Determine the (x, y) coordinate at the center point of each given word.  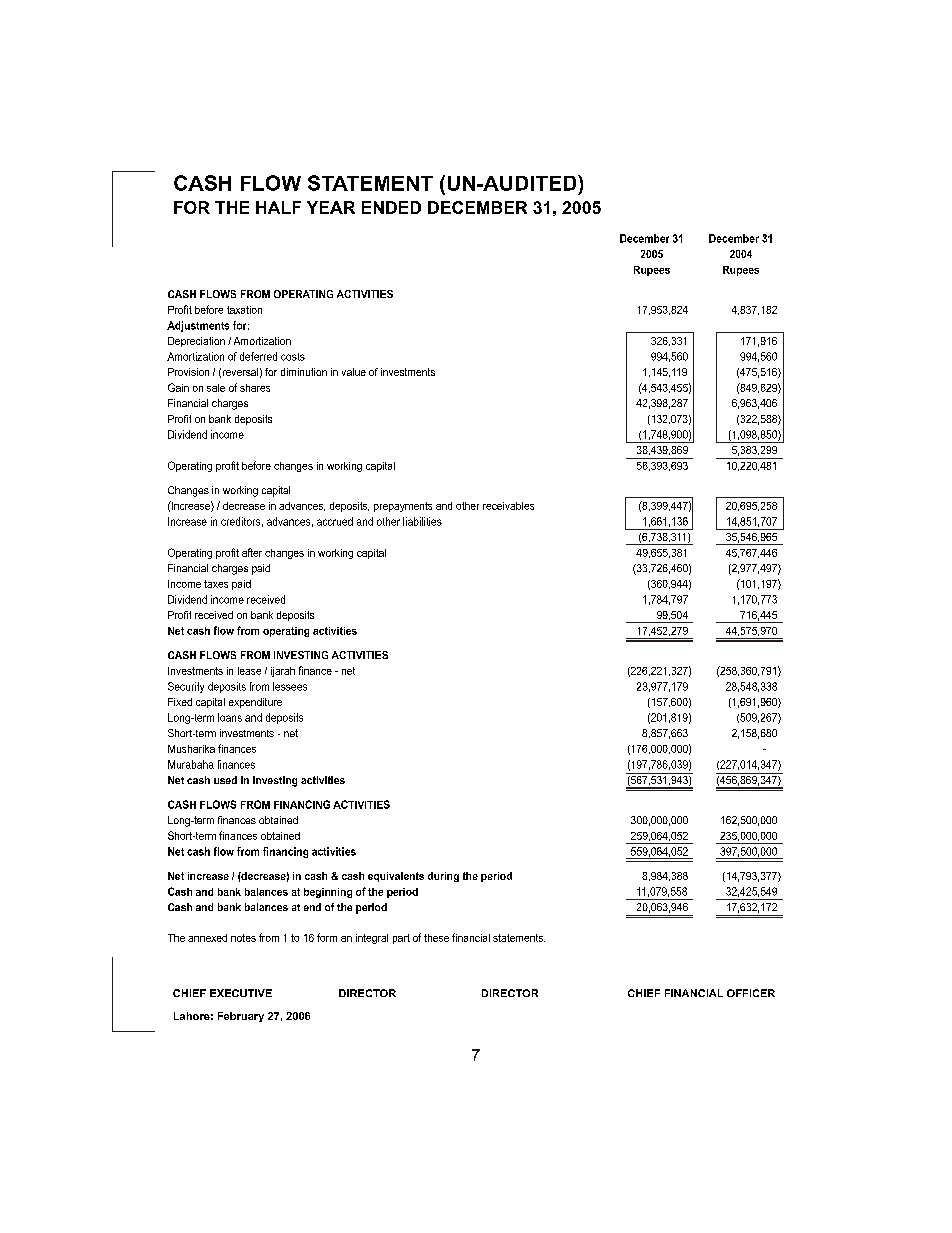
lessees (290, 686)
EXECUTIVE (241, 993)
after (252, 552)
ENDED (391, 207)
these (436, 938)
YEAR (331, 207)
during (443, 877)
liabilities (422, 521)
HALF (278, 207)
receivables (508, 506)
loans (230, 717)
